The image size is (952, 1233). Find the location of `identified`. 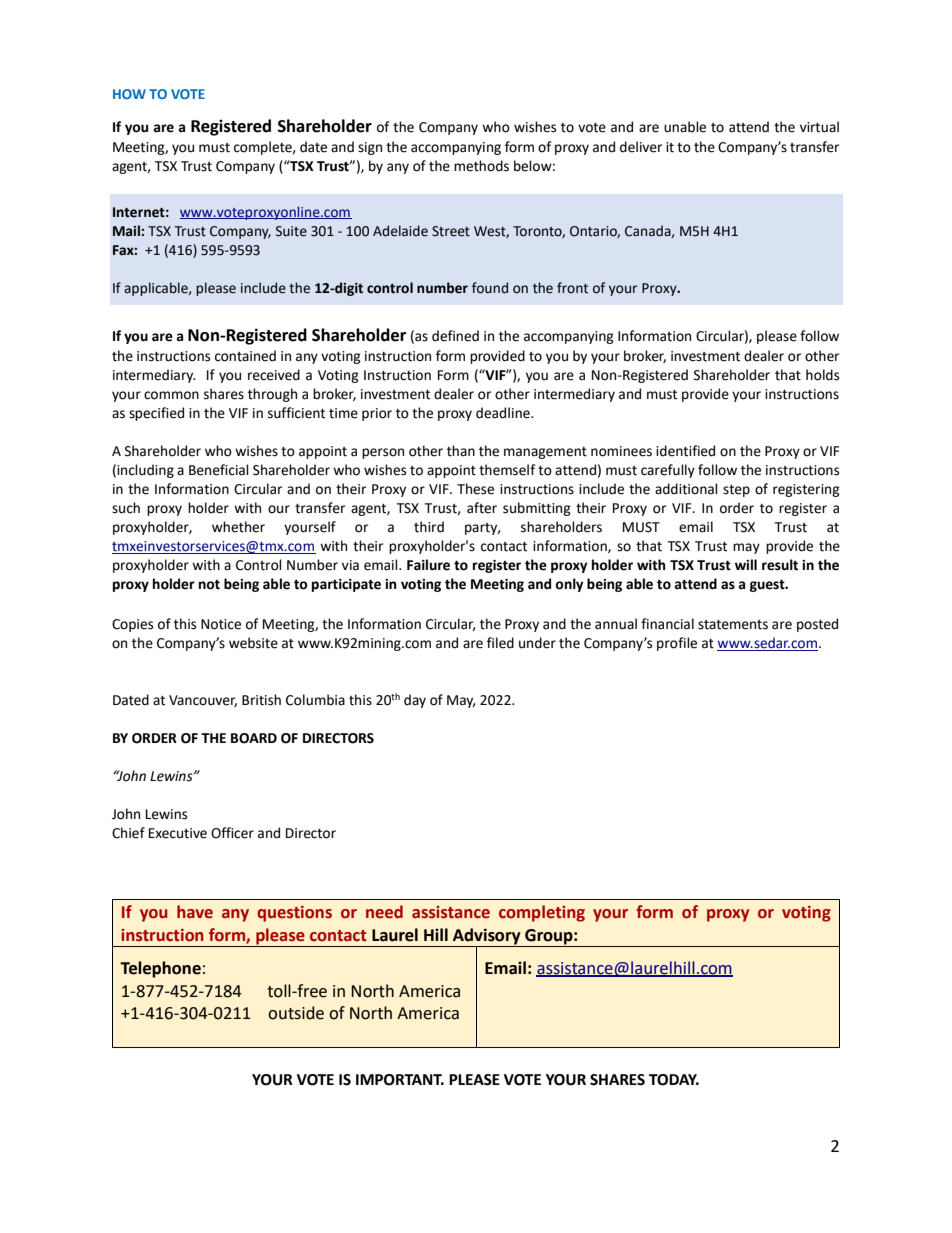

identified is located at coordinates (685, 451).
